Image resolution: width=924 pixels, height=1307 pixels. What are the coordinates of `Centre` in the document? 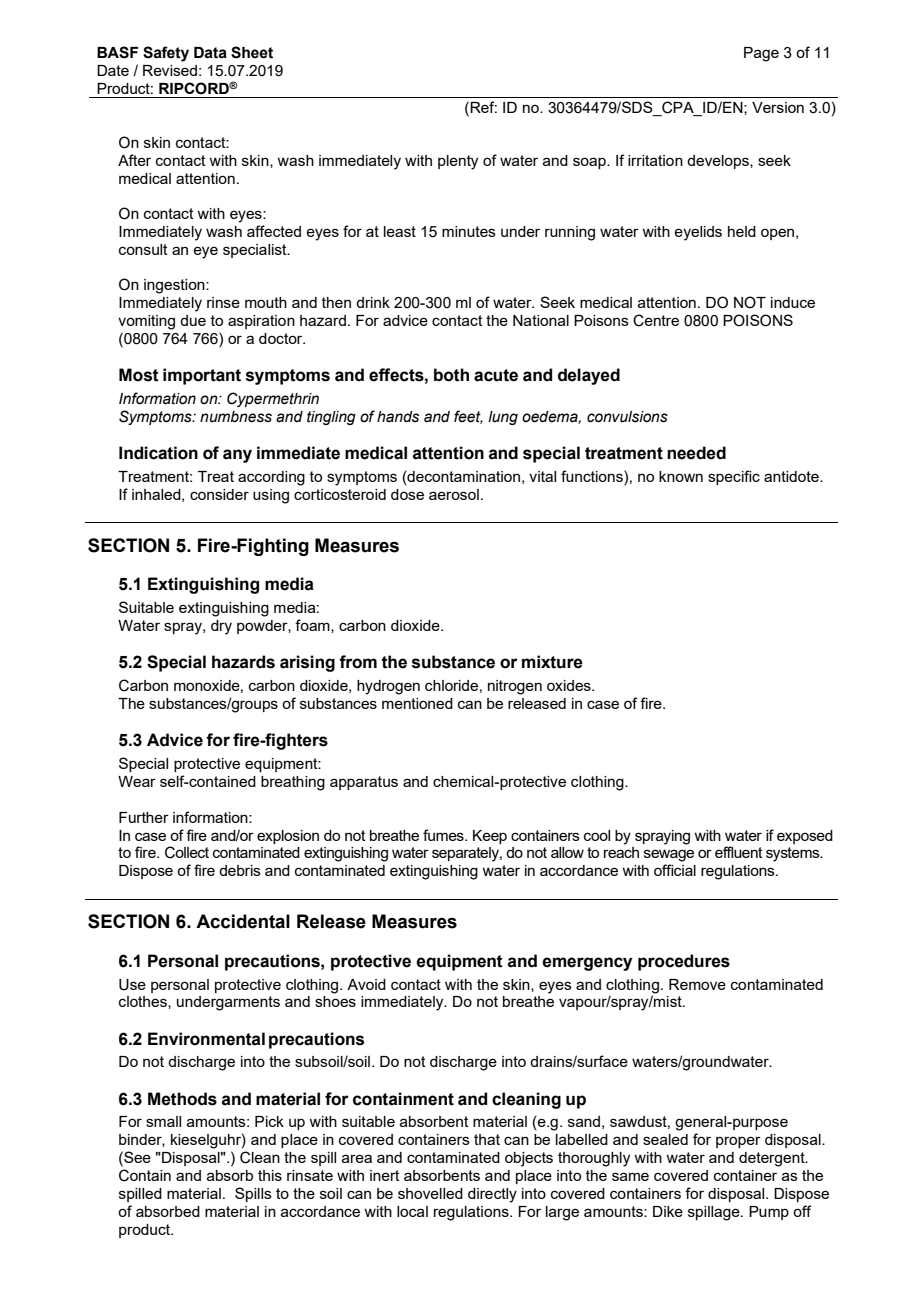 It's located at (656, 320).
